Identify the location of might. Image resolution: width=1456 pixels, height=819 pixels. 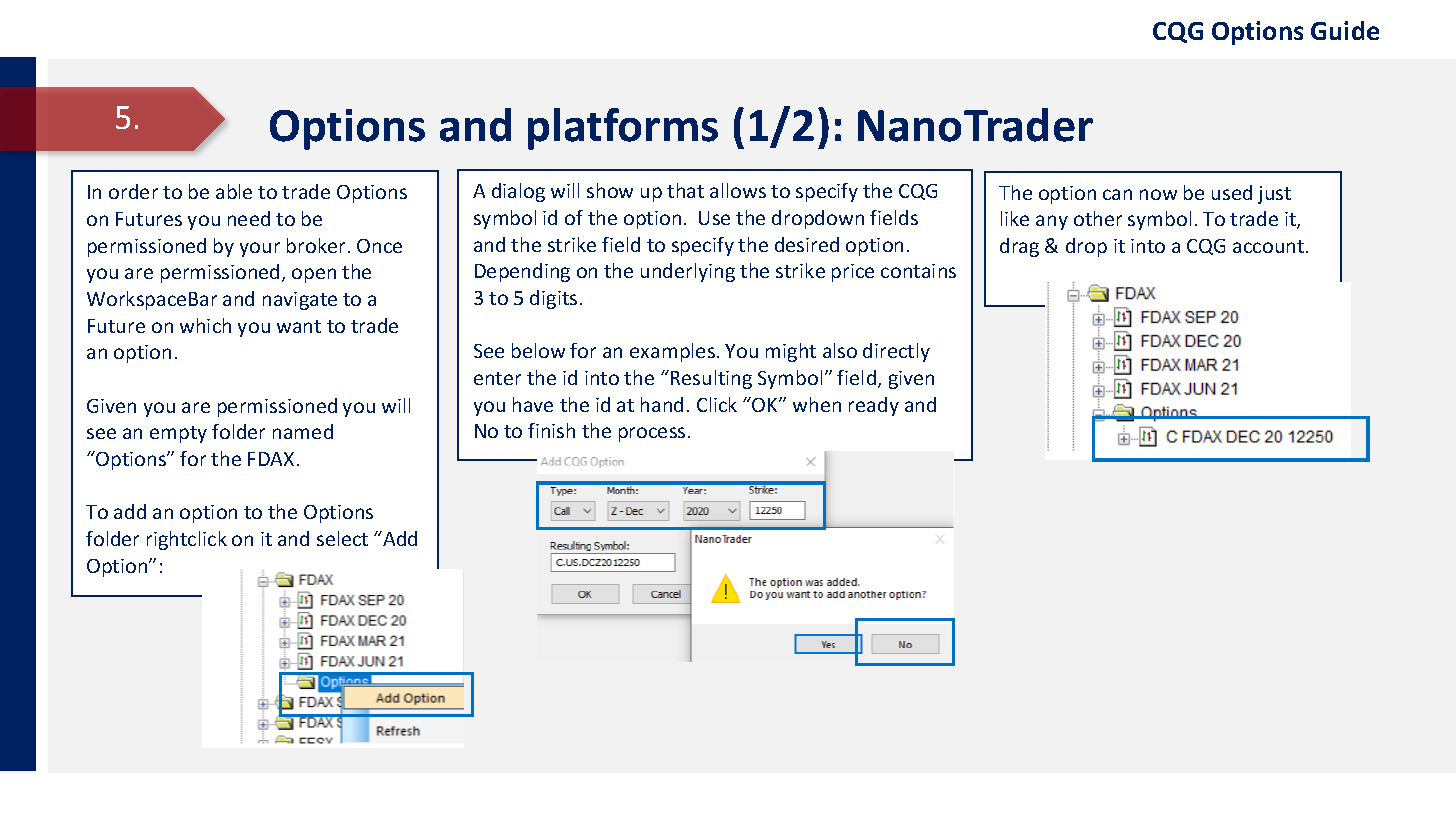
(791, 352).
